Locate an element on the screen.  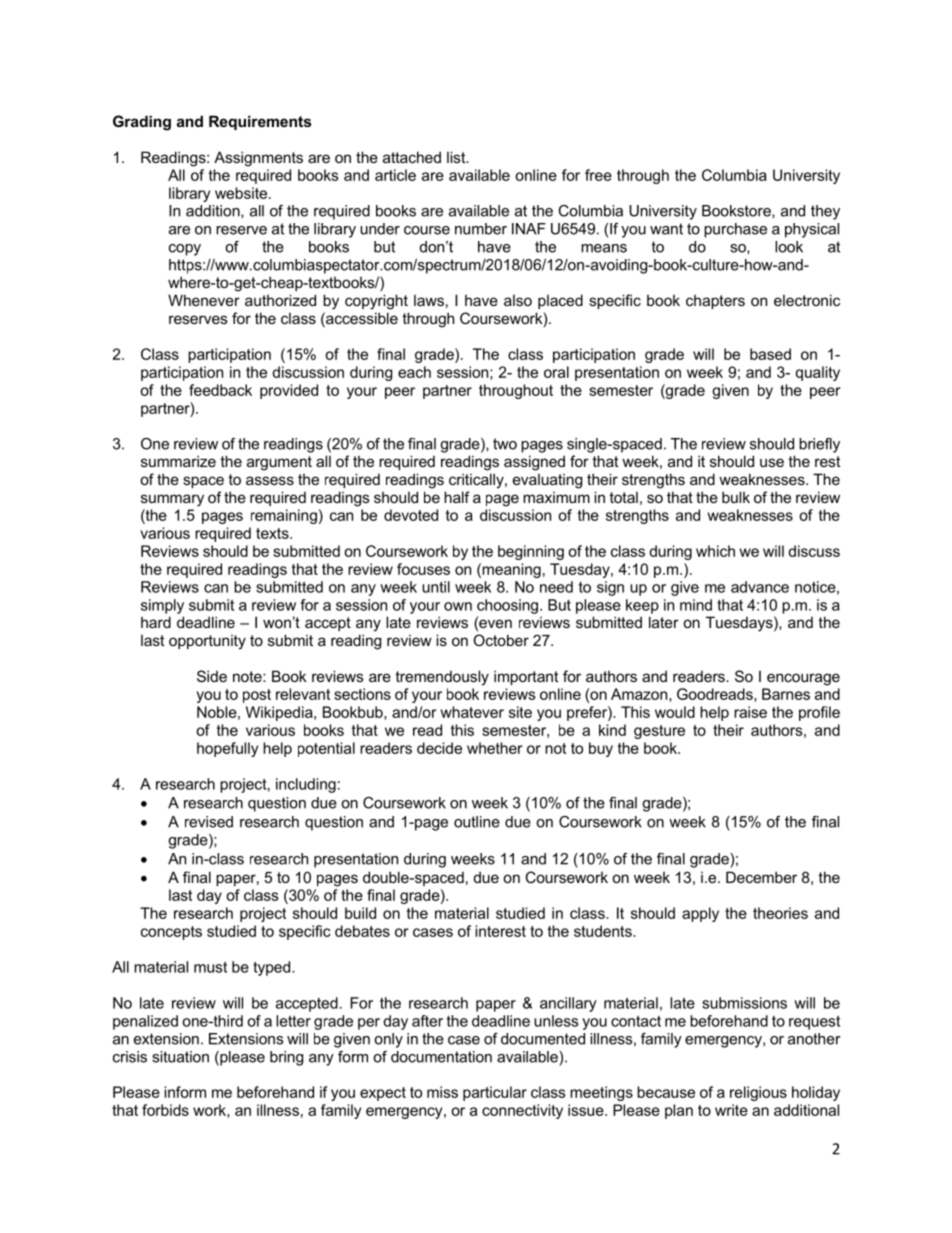
list is located at coordinates (457, 157).
